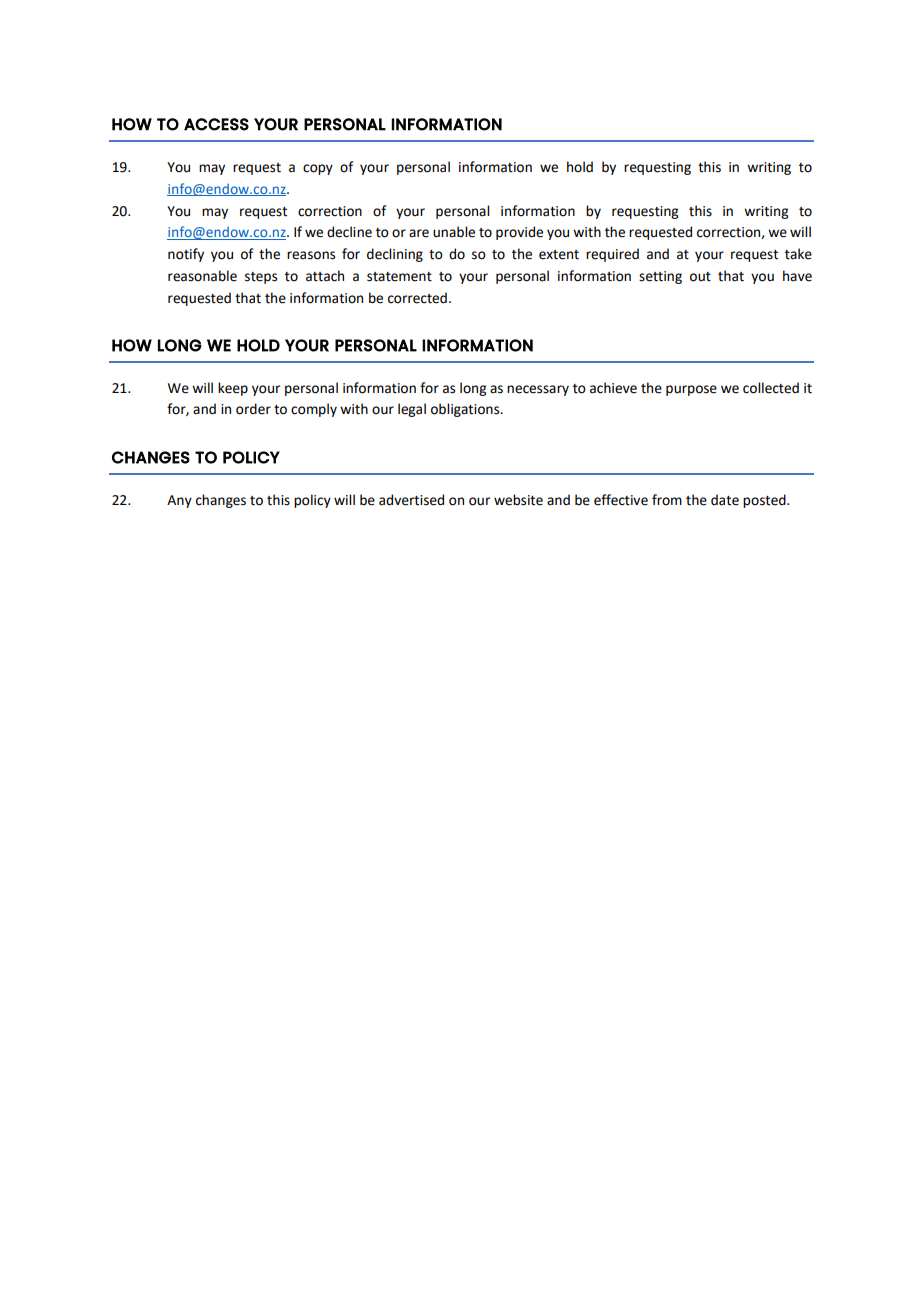  What do you see at coordinates (559, 255) in the screenshot?
I see `extent` at bounding box center [559, 255].
